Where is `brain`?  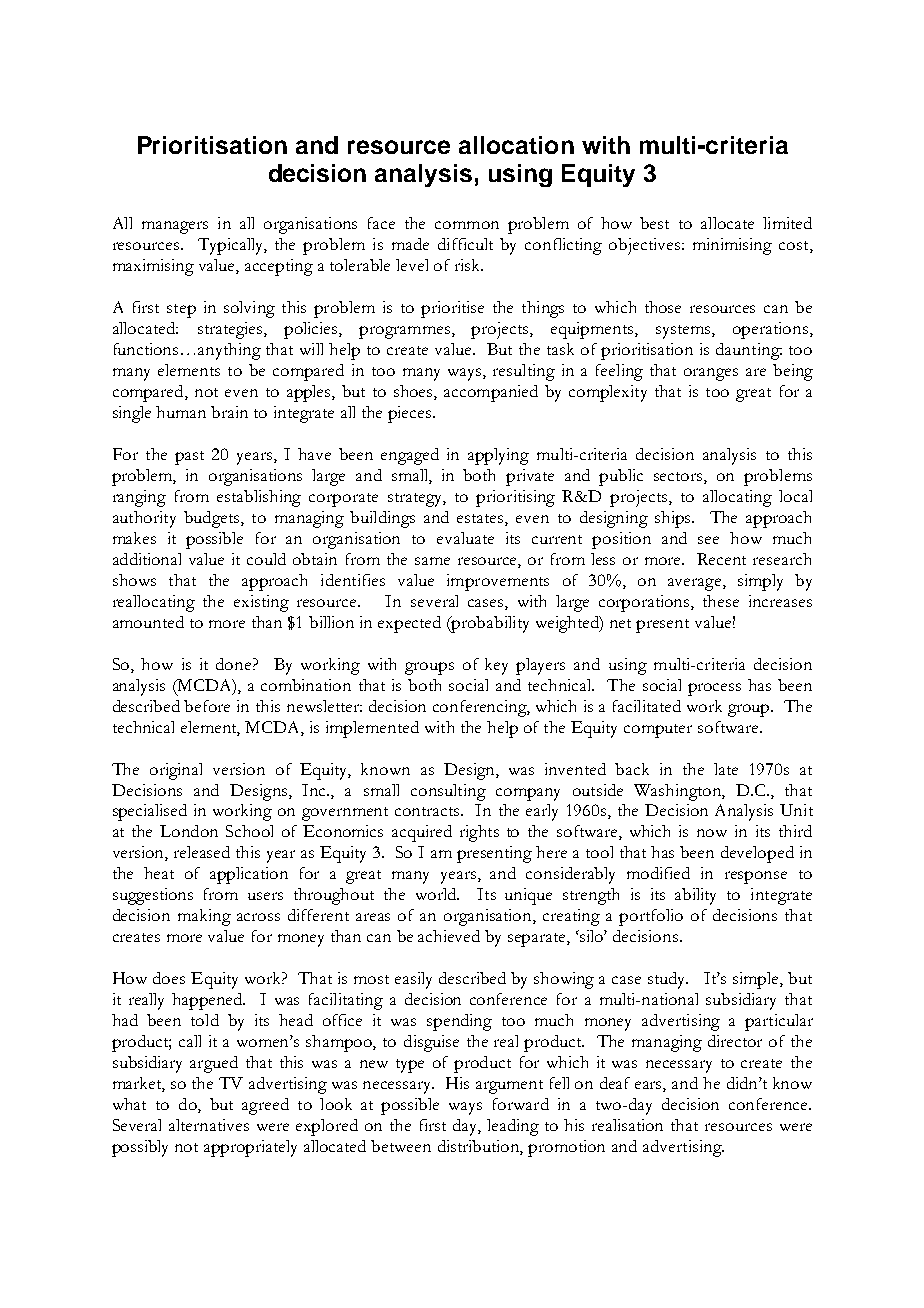
brain is located at coordinates (229, 412).
